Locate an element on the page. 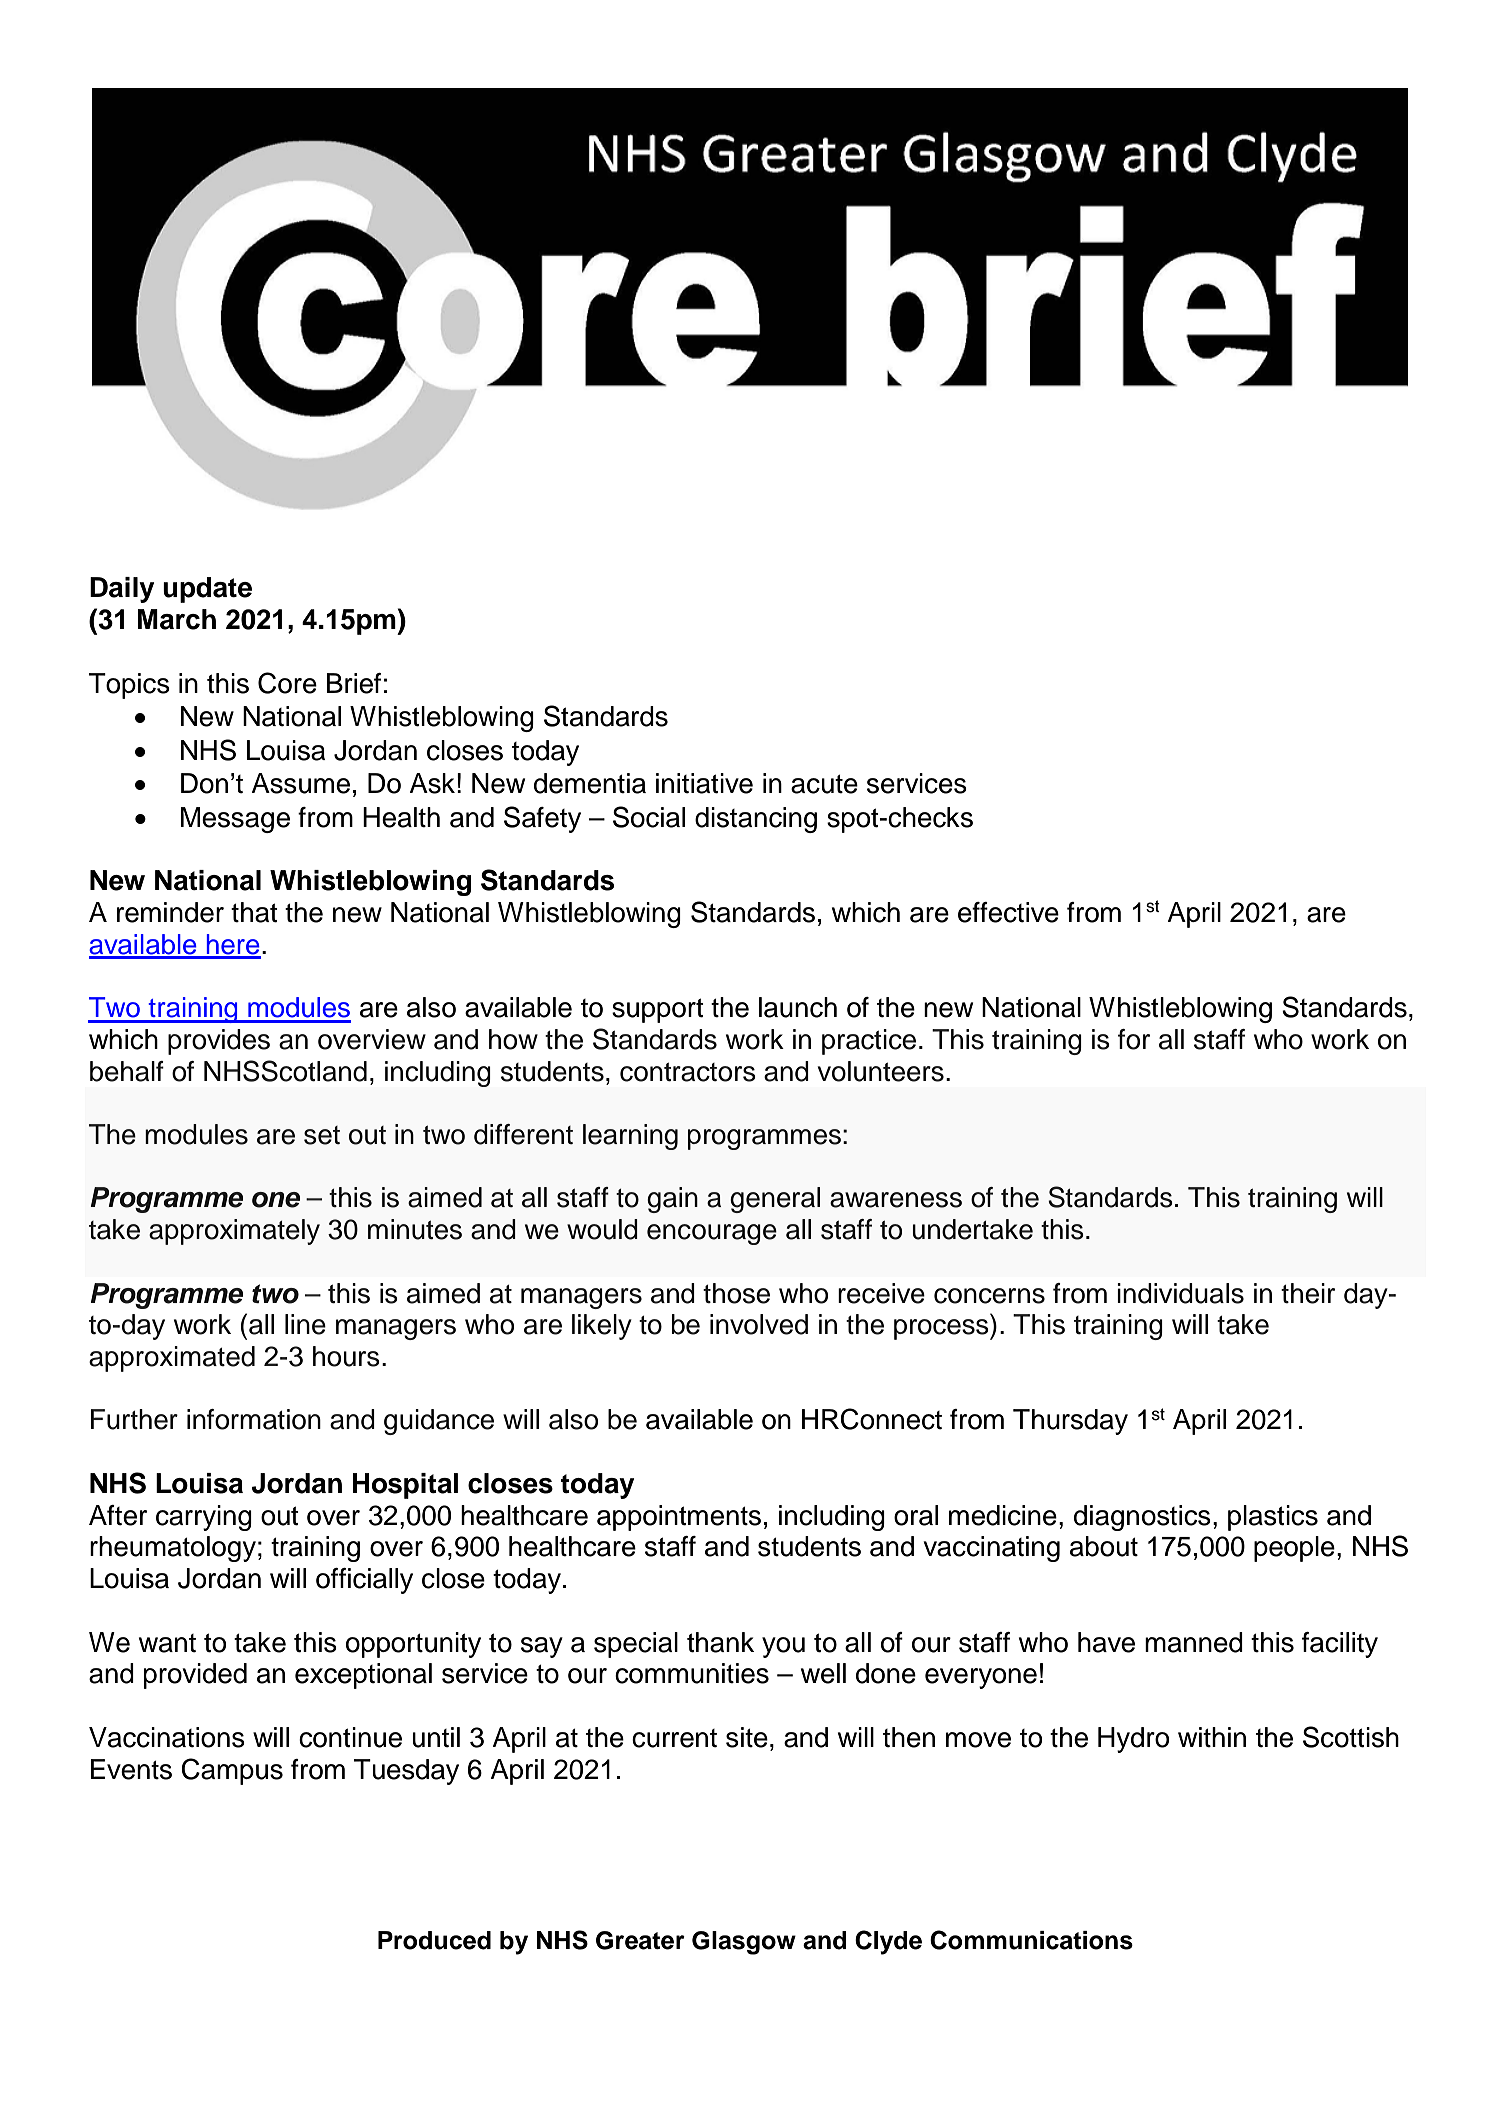 The image size is (1493, 2111). launch is located at coordinates (798, 1007).
